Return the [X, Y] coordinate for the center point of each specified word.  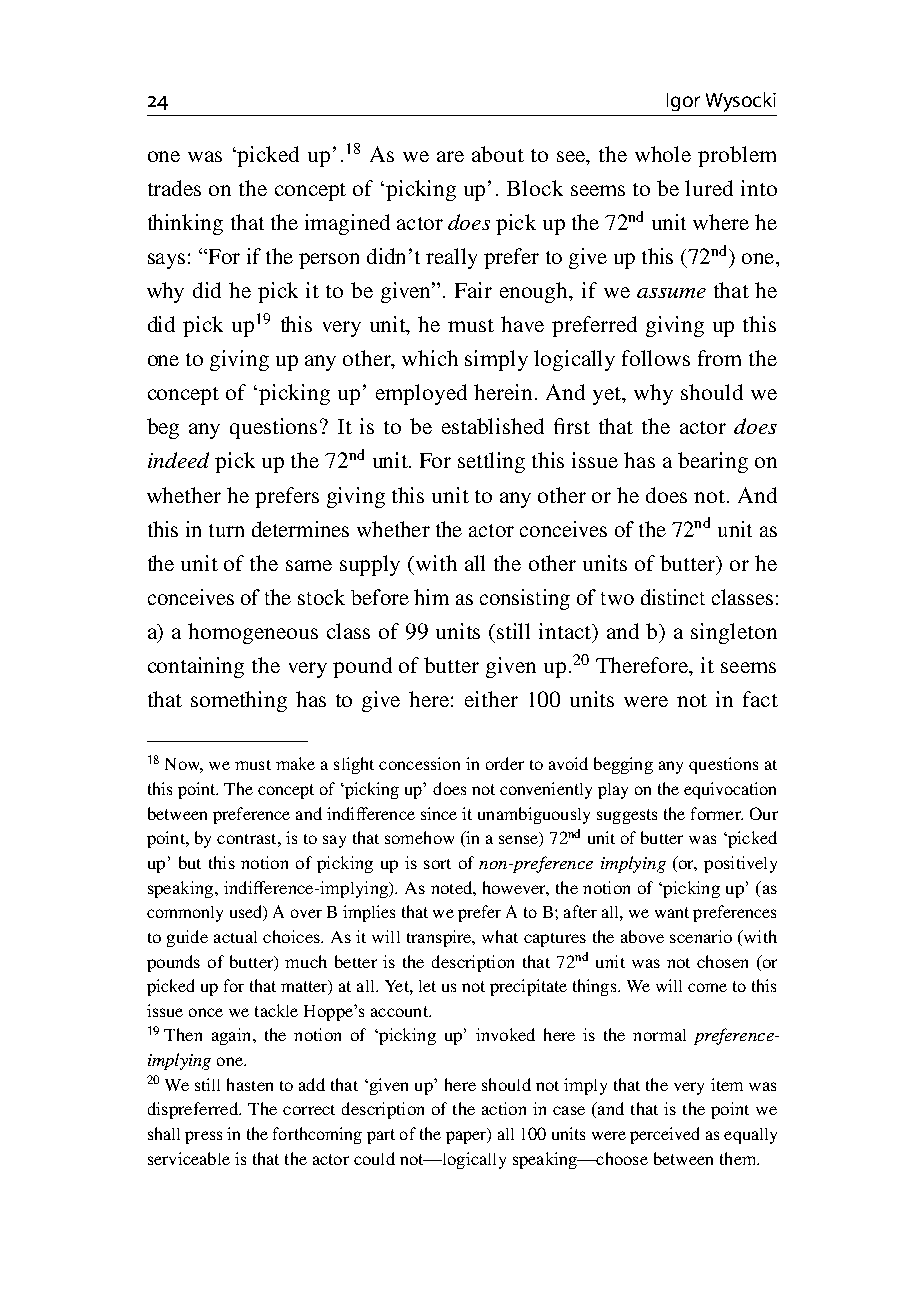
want [672, 912]
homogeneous [253, 633]
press [203, 1137]
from [719, 358]
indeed [178, 460]
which [430, 358]
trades [174, 188]
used [247, 913]
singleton [734, 633]
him [431, 597]
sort [437, 864]
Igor [683, 102]
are [450, 156]
